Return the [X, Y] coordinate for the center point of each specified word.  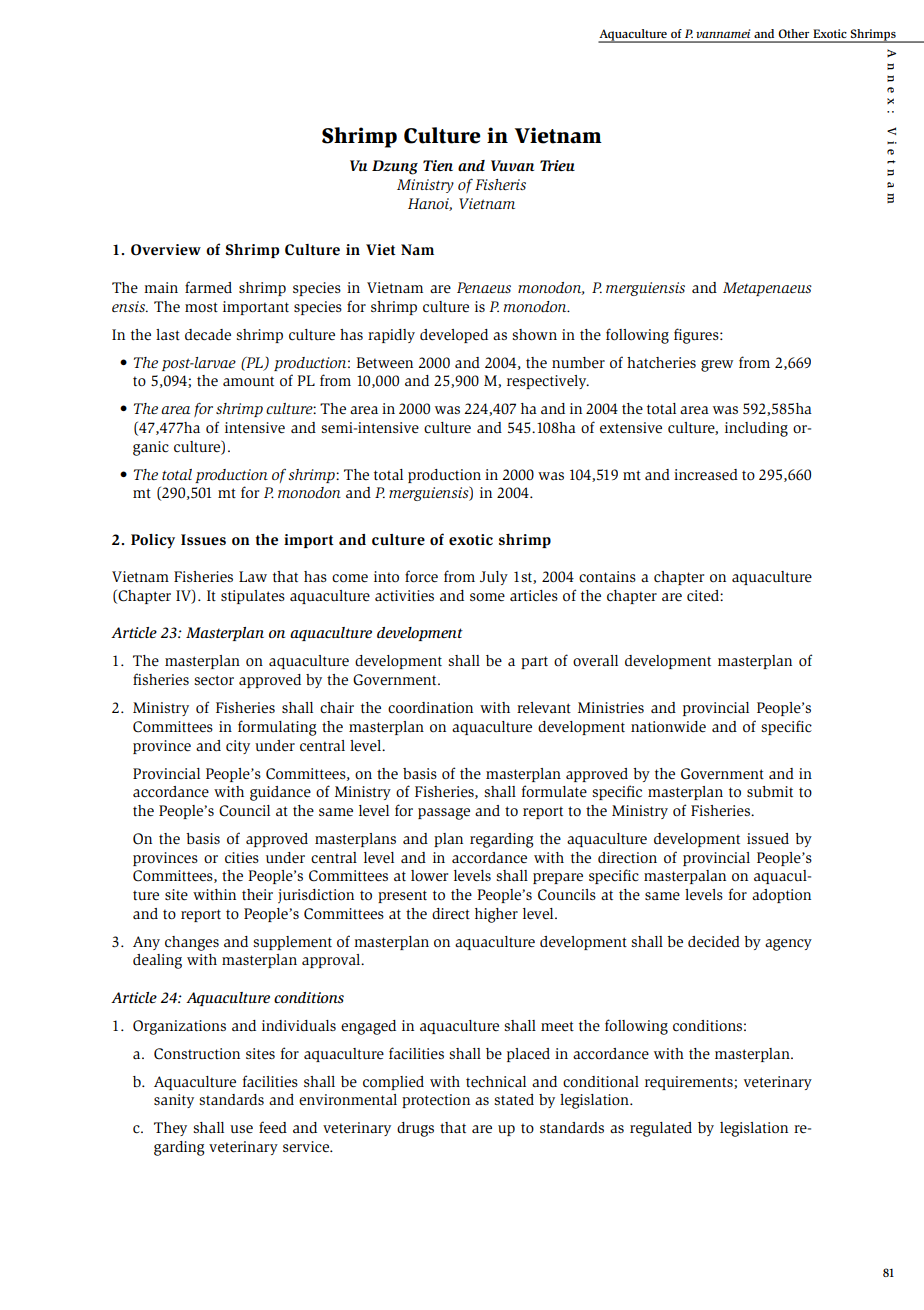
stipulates [253, 597]
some [487, 597]
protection [436, 1101]
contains [607, 576]
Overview [166, 250]
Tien [438, 165]
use [241, 1129]
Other [793, 33]
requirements [690, 1083]
